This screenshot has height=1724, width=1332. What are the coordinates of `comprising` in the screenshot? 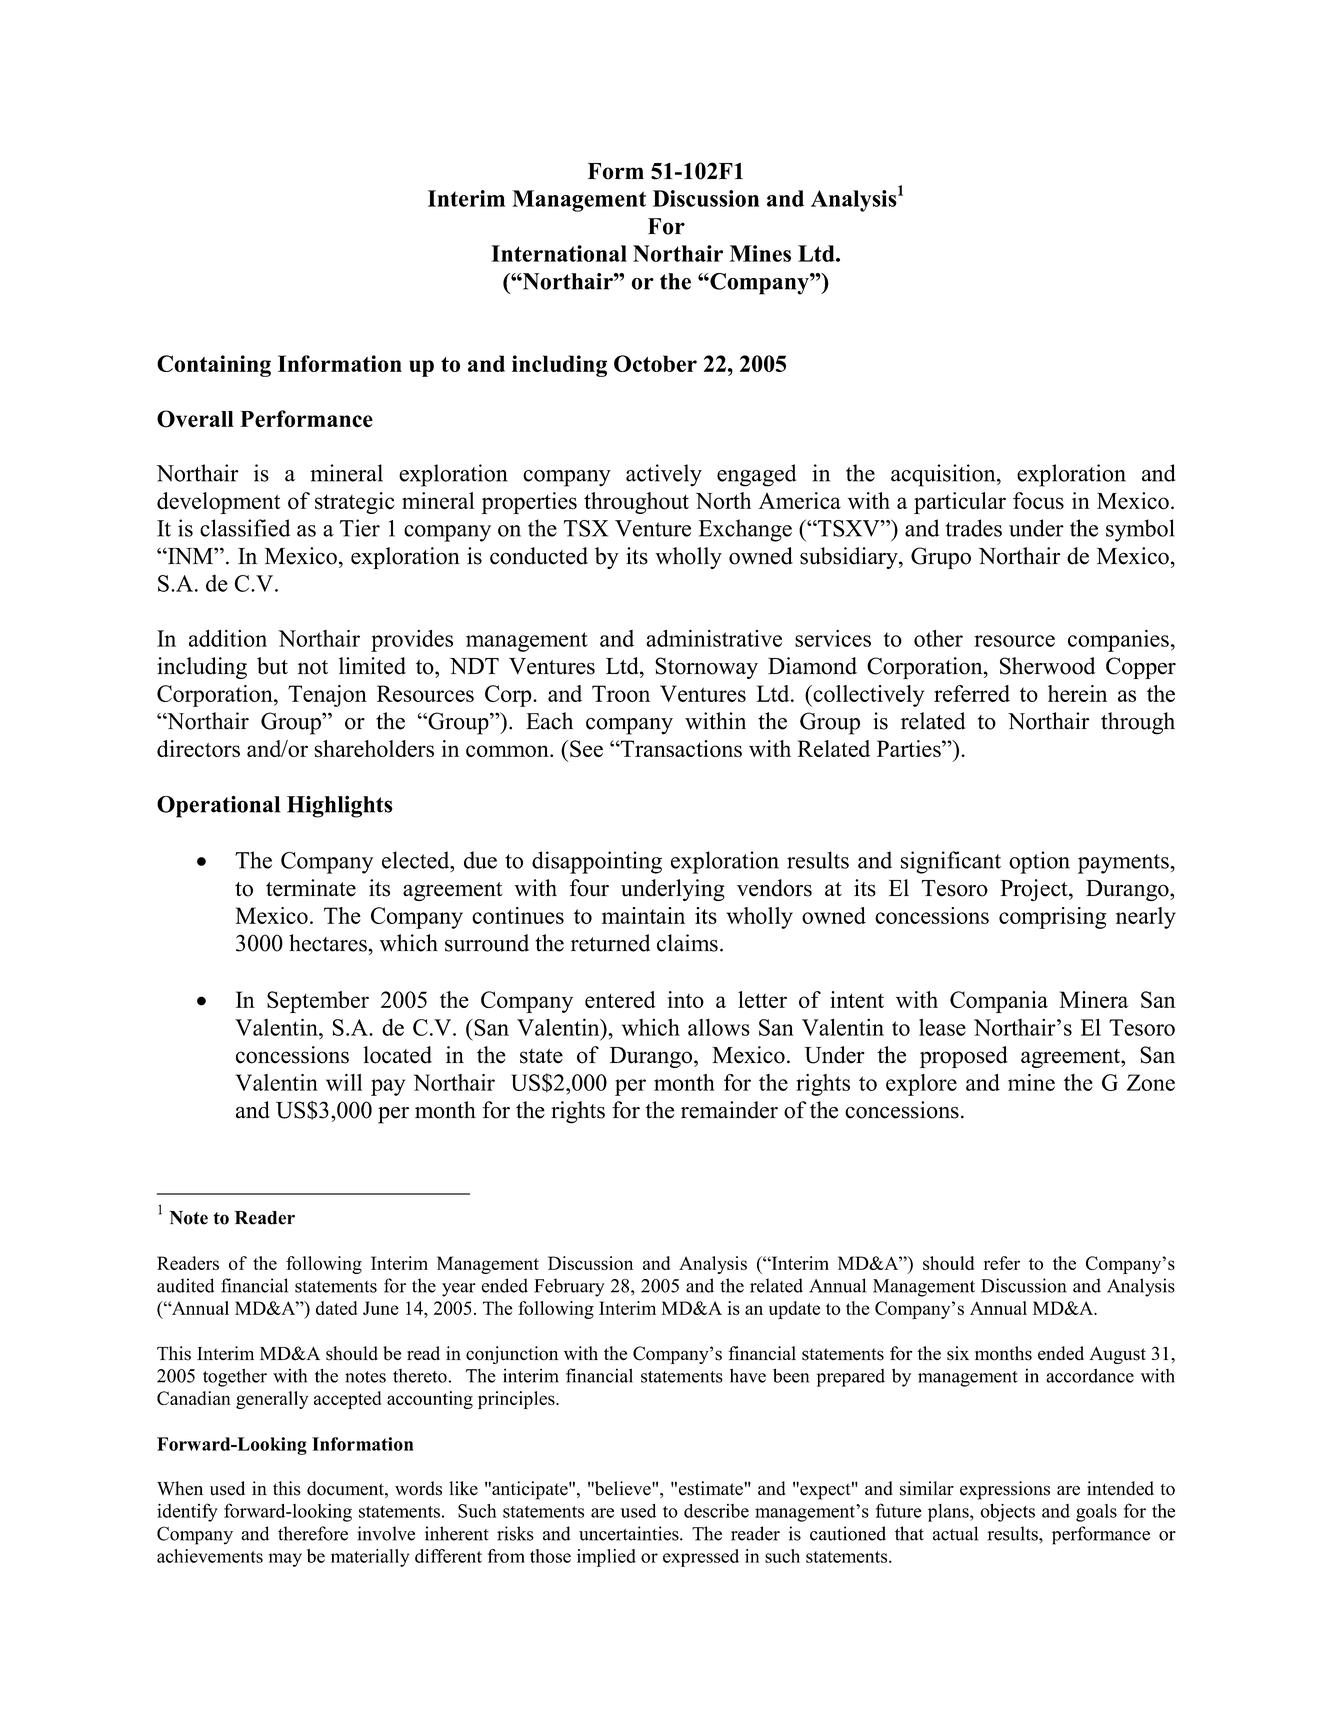 It's located at (1052, 918).
